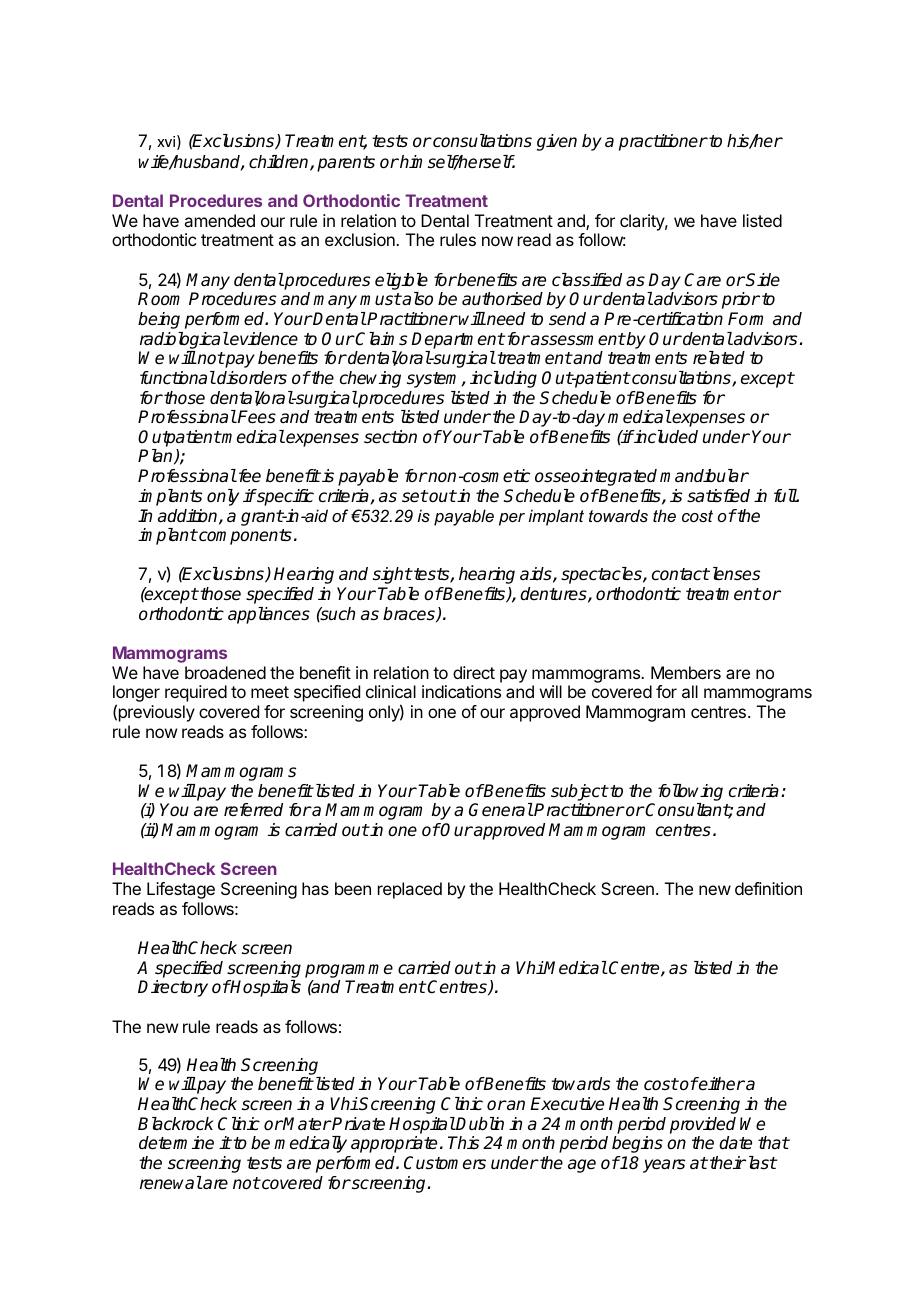 Image resolution: width=924 pixels, height=1308 pixels. What do you see at coordinates (461, 691) in the page?
I see `indications` at bounding box center [461, 691].
